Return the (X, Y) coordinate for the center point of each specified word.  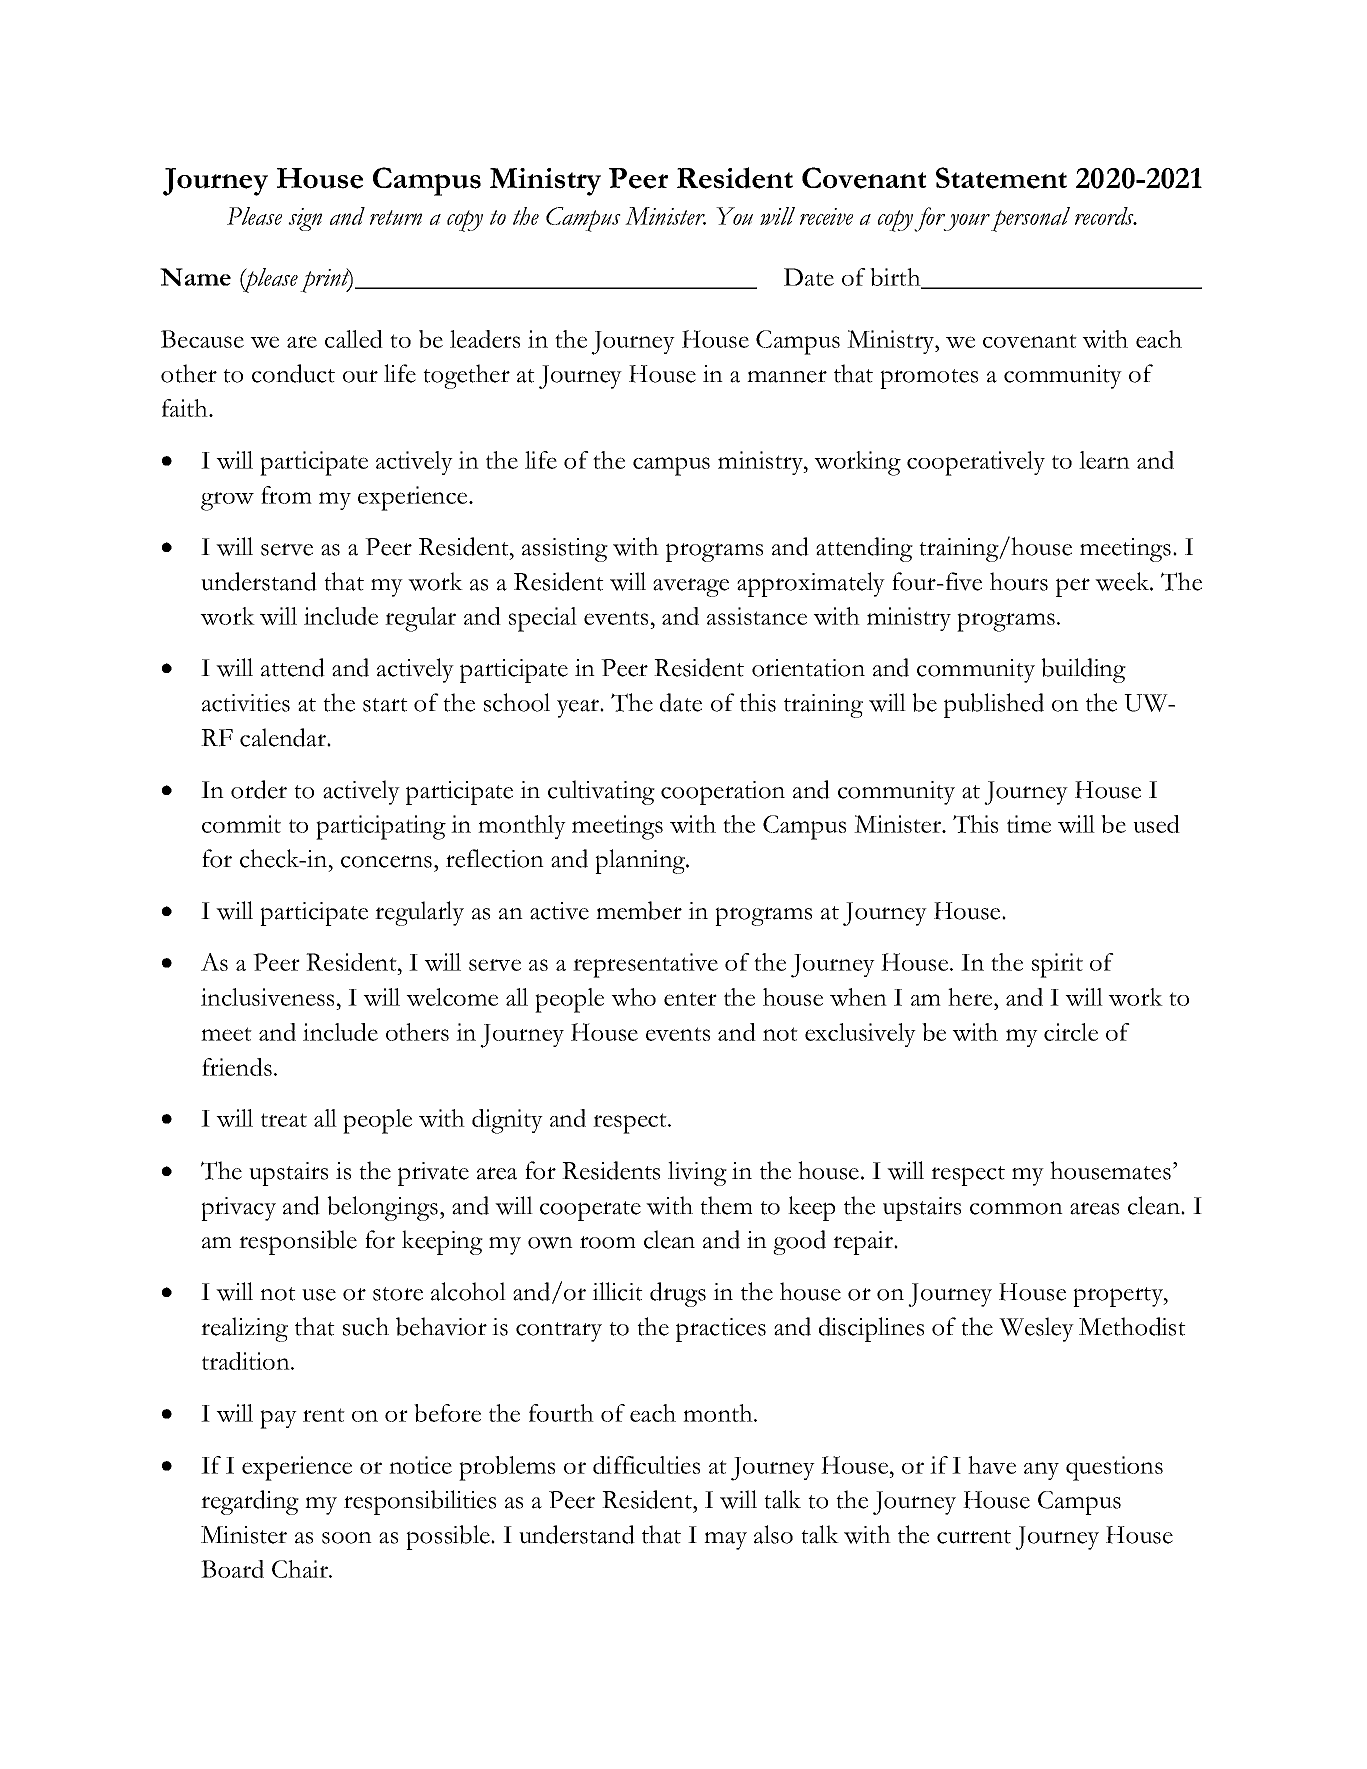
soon (347, 1538)
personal (1030, 219)
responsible (298, 1242)
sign (305, 219)
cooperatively (976, 463)
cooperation (723, 793)
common (1016, 1209)
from (286, 495)
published (994, 705)
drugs (678, 1294)
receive (826, 216)
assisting (565, 550)
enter (690, 999)
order (259, 789)
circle (1071, 1032)
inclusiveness (267, 997)
